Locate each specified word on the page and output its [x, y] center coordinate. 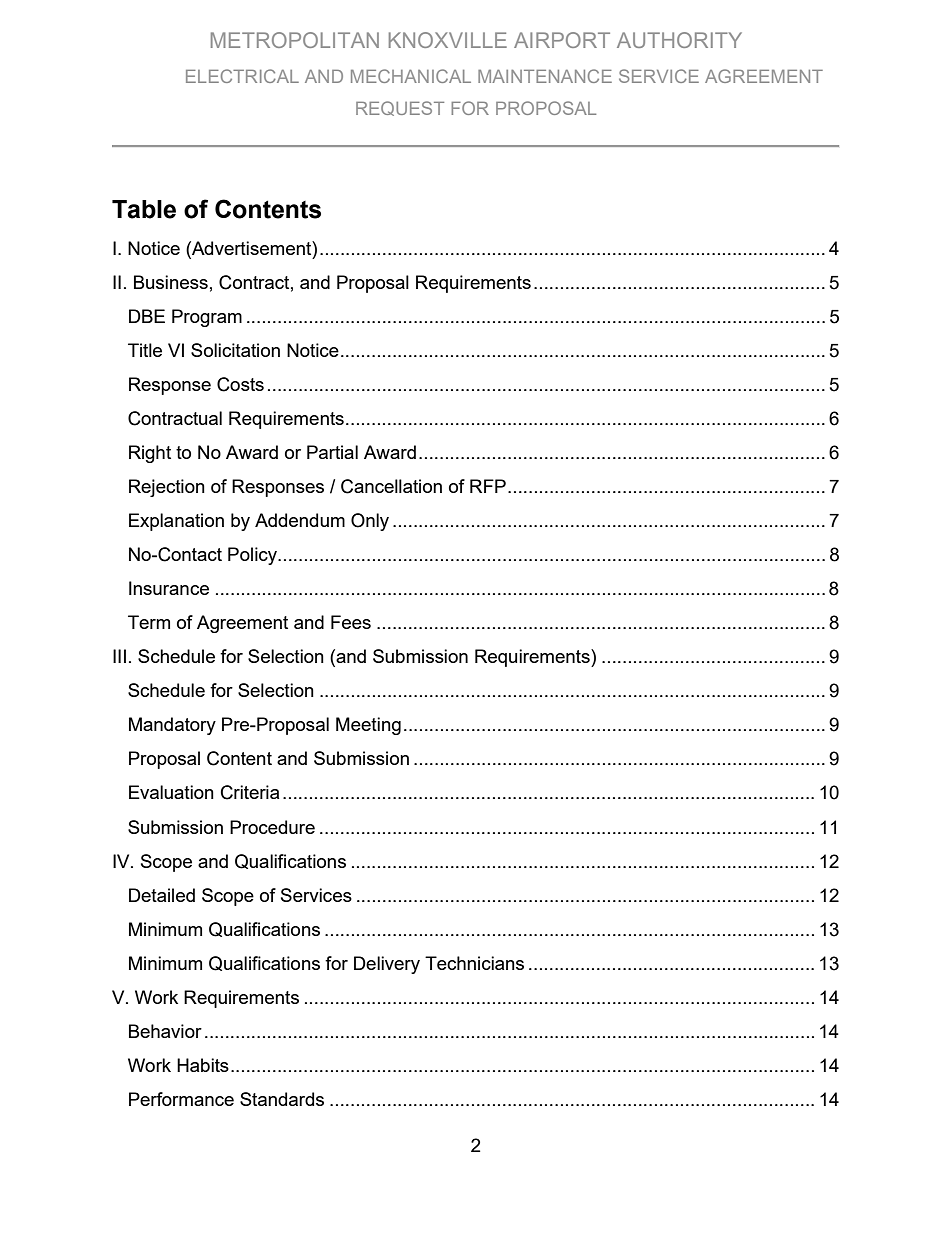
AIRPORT [562, 40]
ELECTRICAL [242, 76]
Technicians [474, 963]
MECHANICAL [411, 76]
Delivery [387, 965]
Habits [203, 1065]
